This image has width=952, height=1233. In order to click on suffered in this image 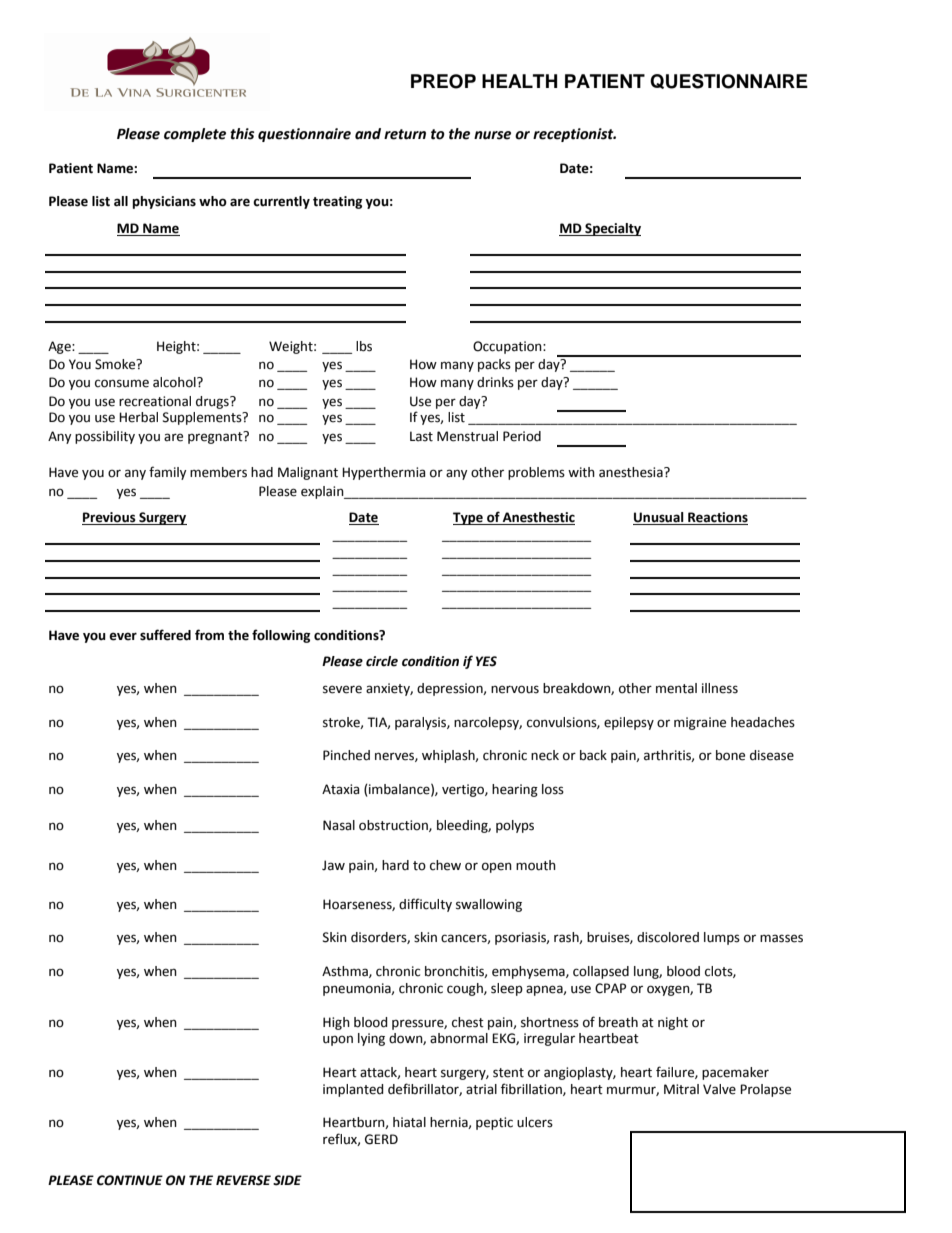, I will do `click(165, 635)`.
